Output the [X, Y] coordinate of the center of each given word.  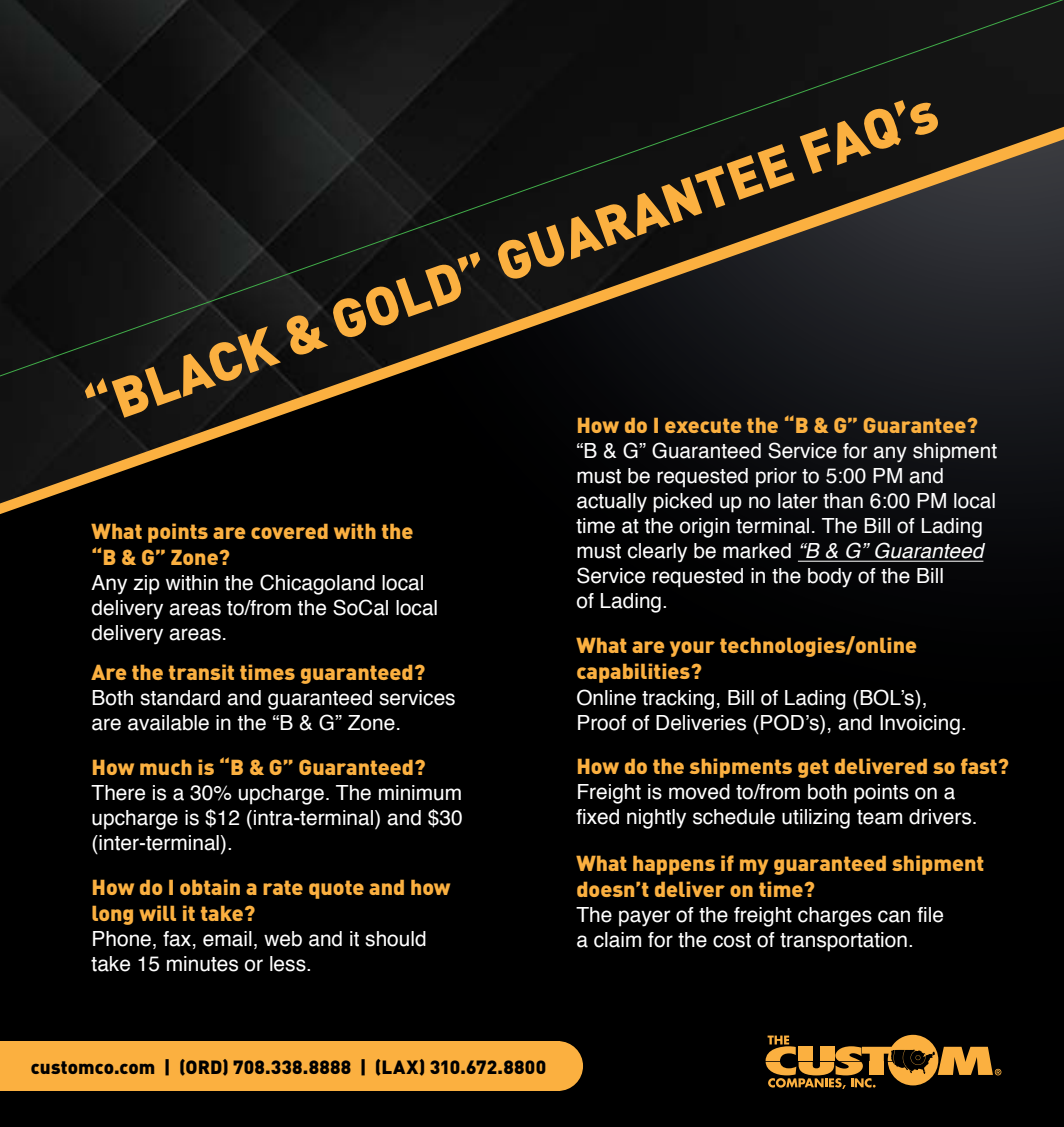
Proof [602, 723]
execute [703, 425]
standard [180, 698]
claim [617, 940]
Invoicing [920, 725]
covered [289, 531]
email [227, 939]
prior [776, 478]
